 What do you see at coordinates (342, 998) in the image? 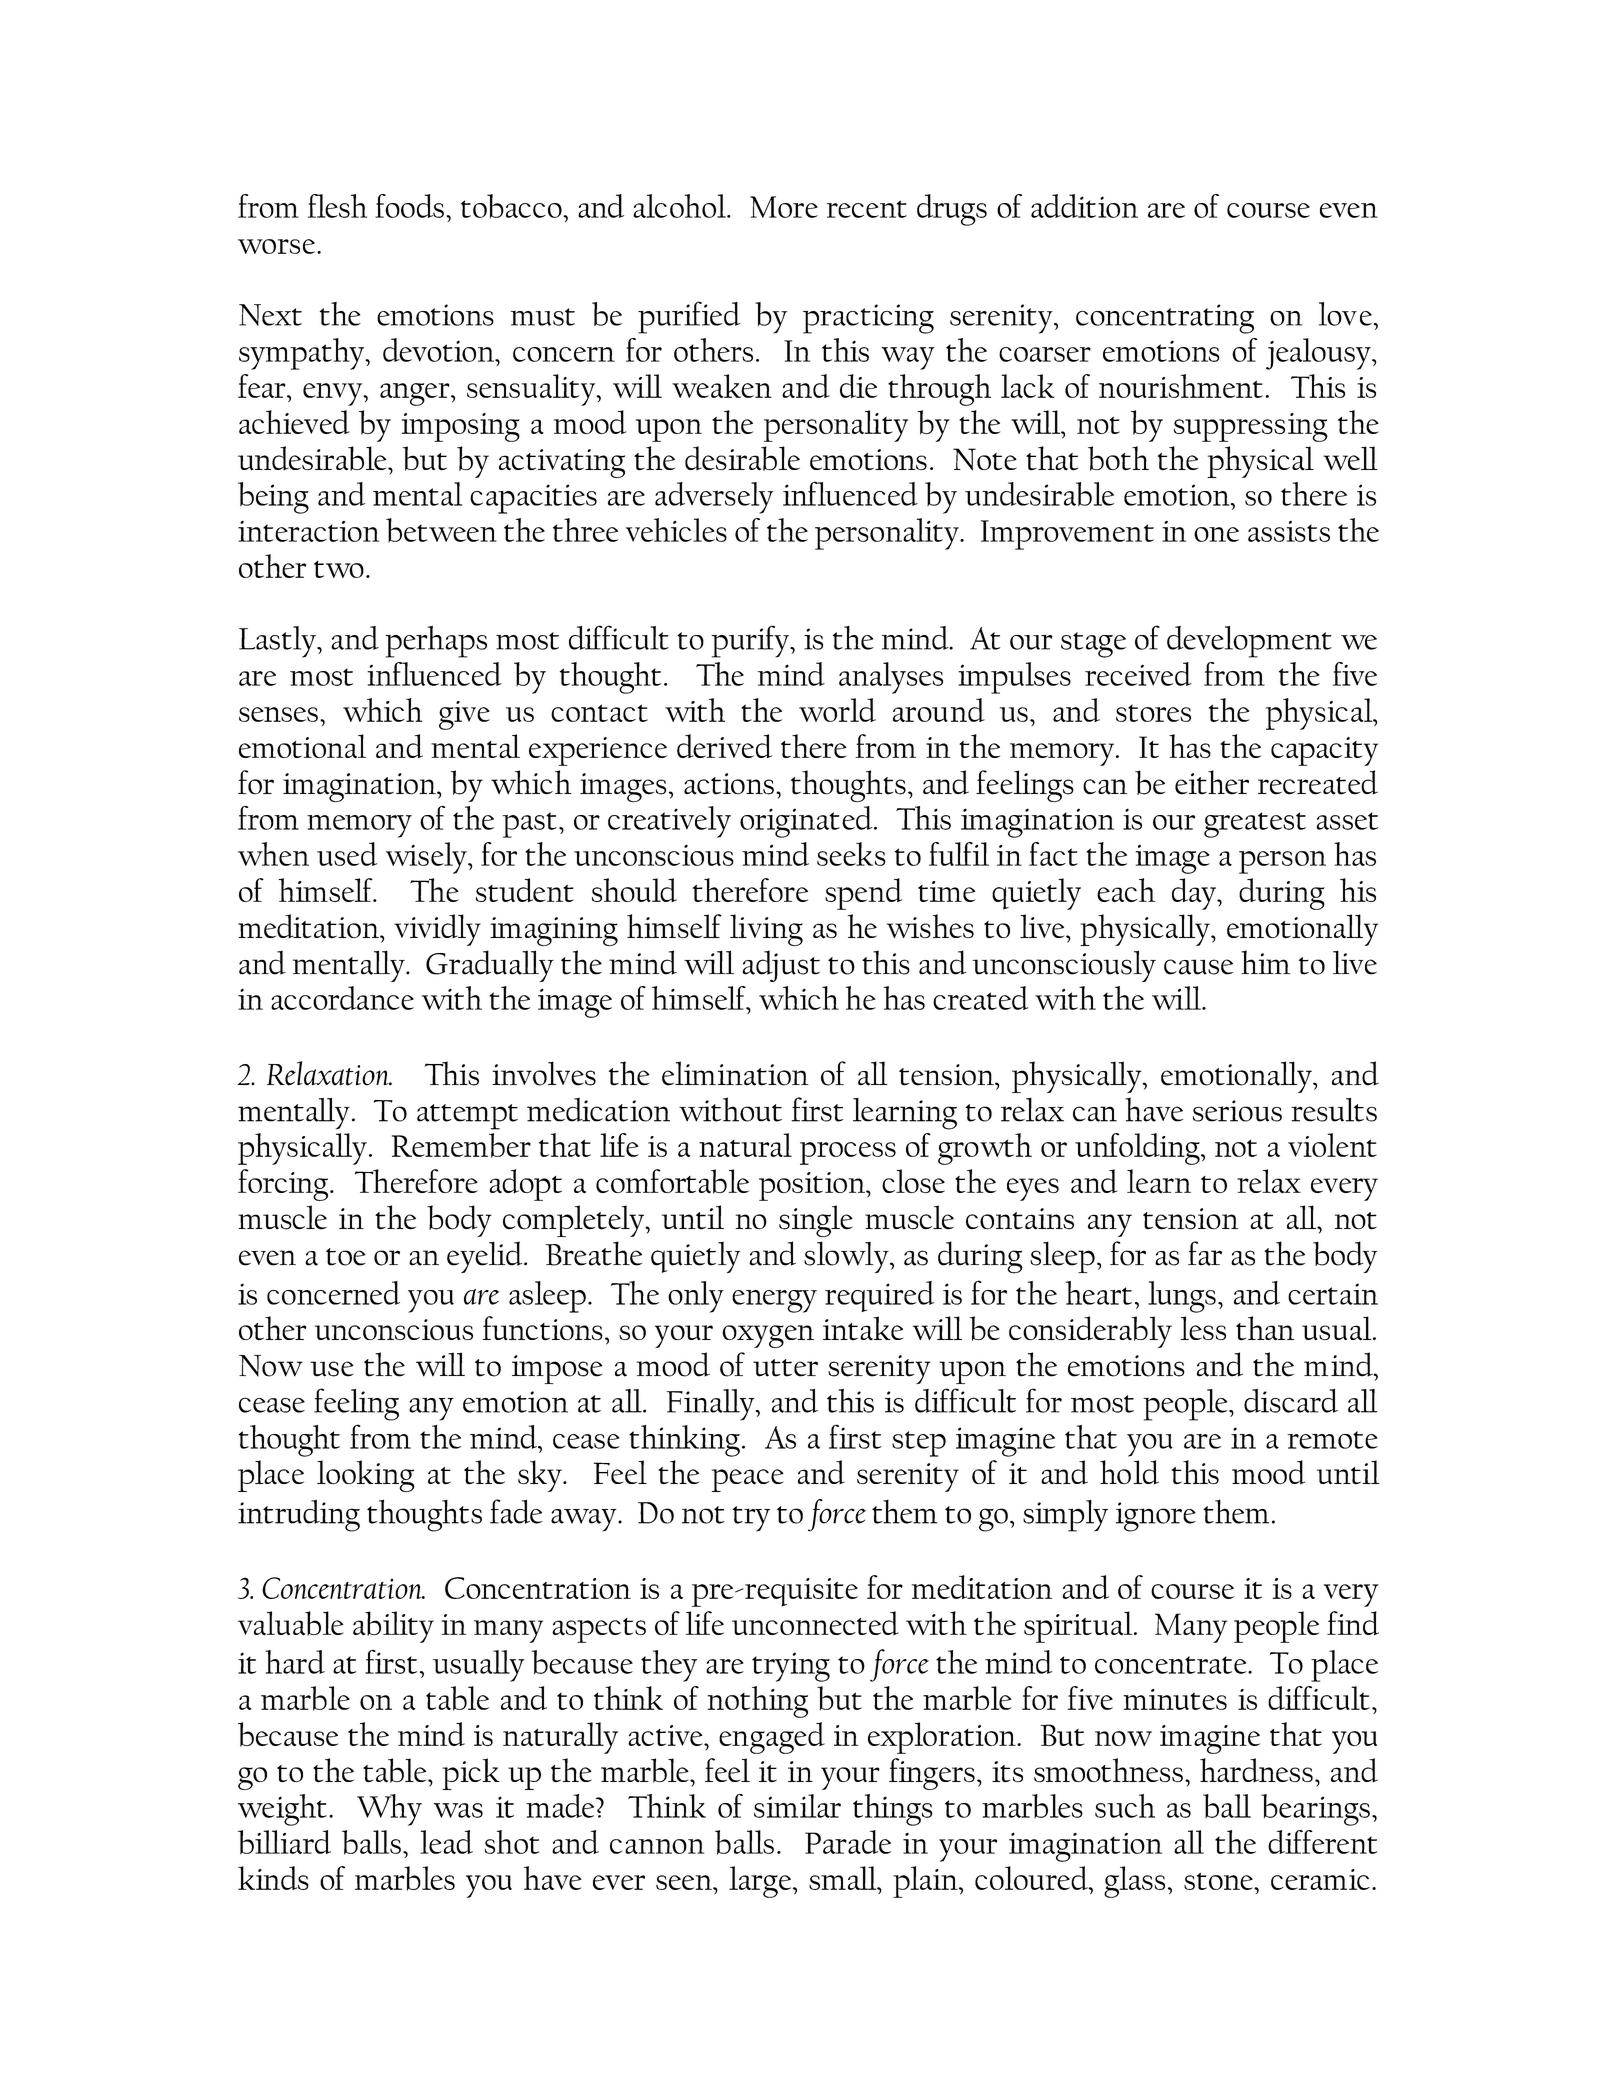
I see `accordance` at bounding box center [342, 998].
